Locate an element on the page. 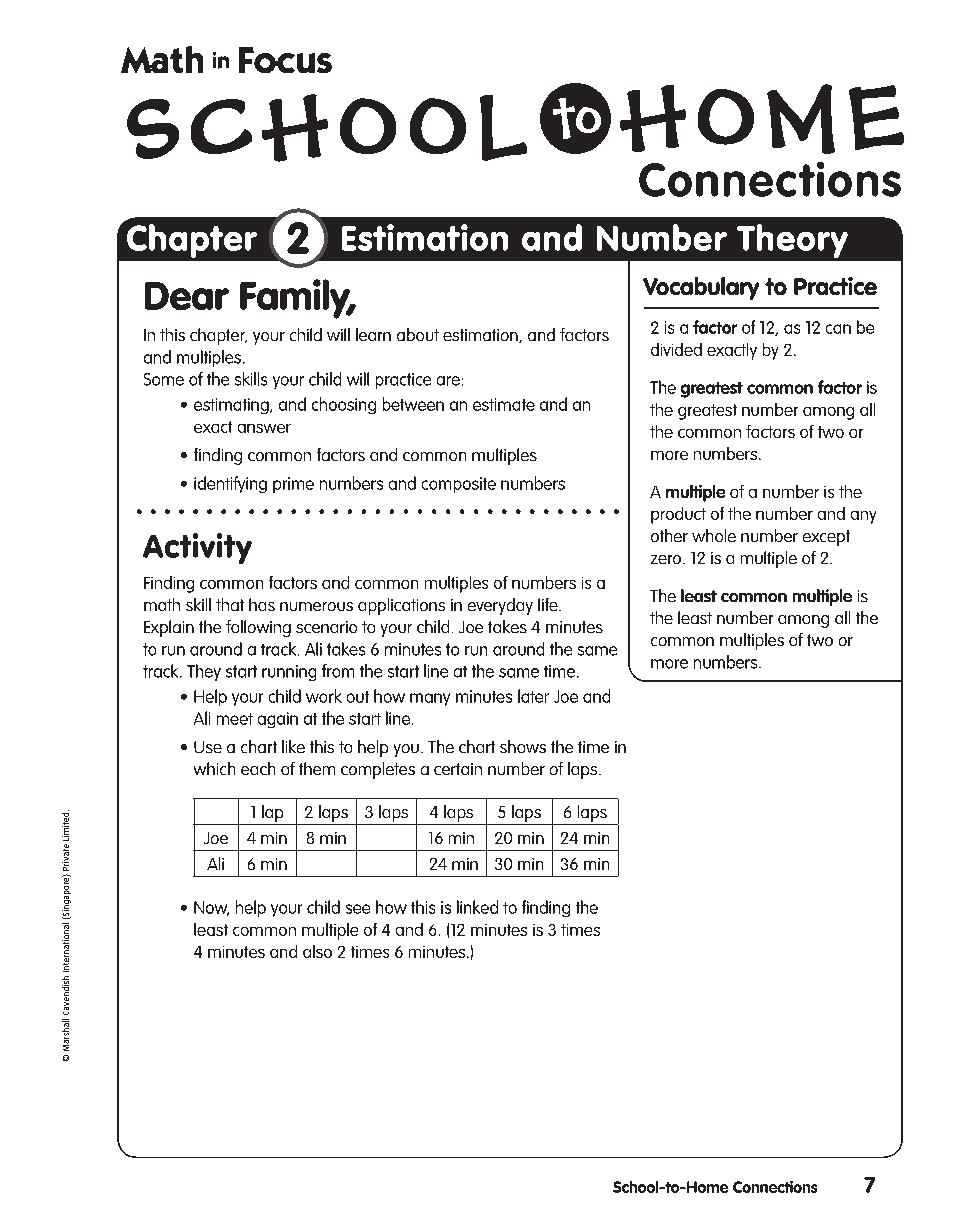  following is located at coordinates (258, 628).
